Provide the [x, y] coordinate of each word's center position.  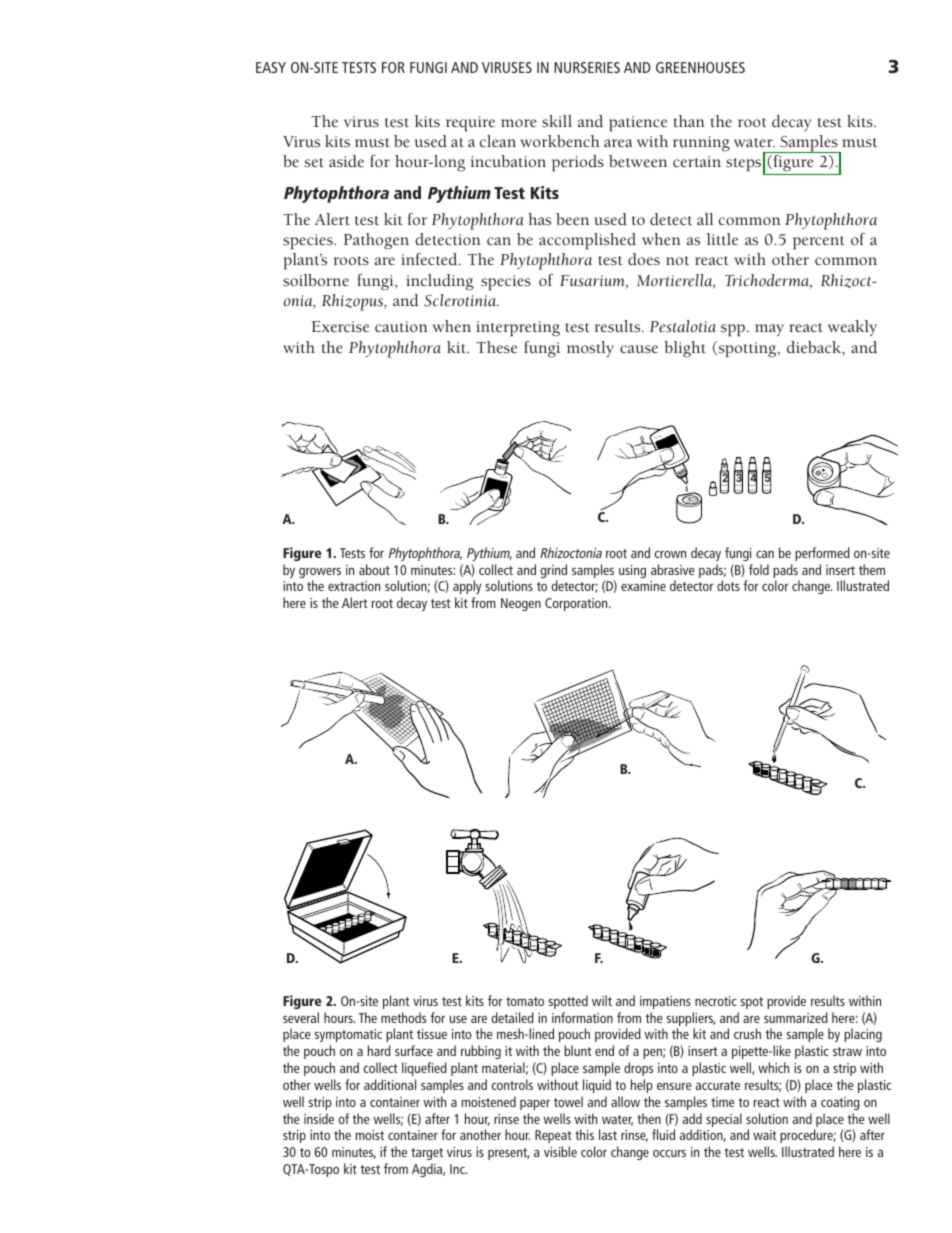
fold [759, 569]
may [769, 330]
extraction [354, 586]
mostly [590, 349]
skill [557, 121]
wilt [602, 1000]
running [701, 144]
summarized [796, 1017]
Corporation [577, 604]
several [301, 1017]
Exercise [340, 327]
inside [319, 1118]
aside [346, 161]
